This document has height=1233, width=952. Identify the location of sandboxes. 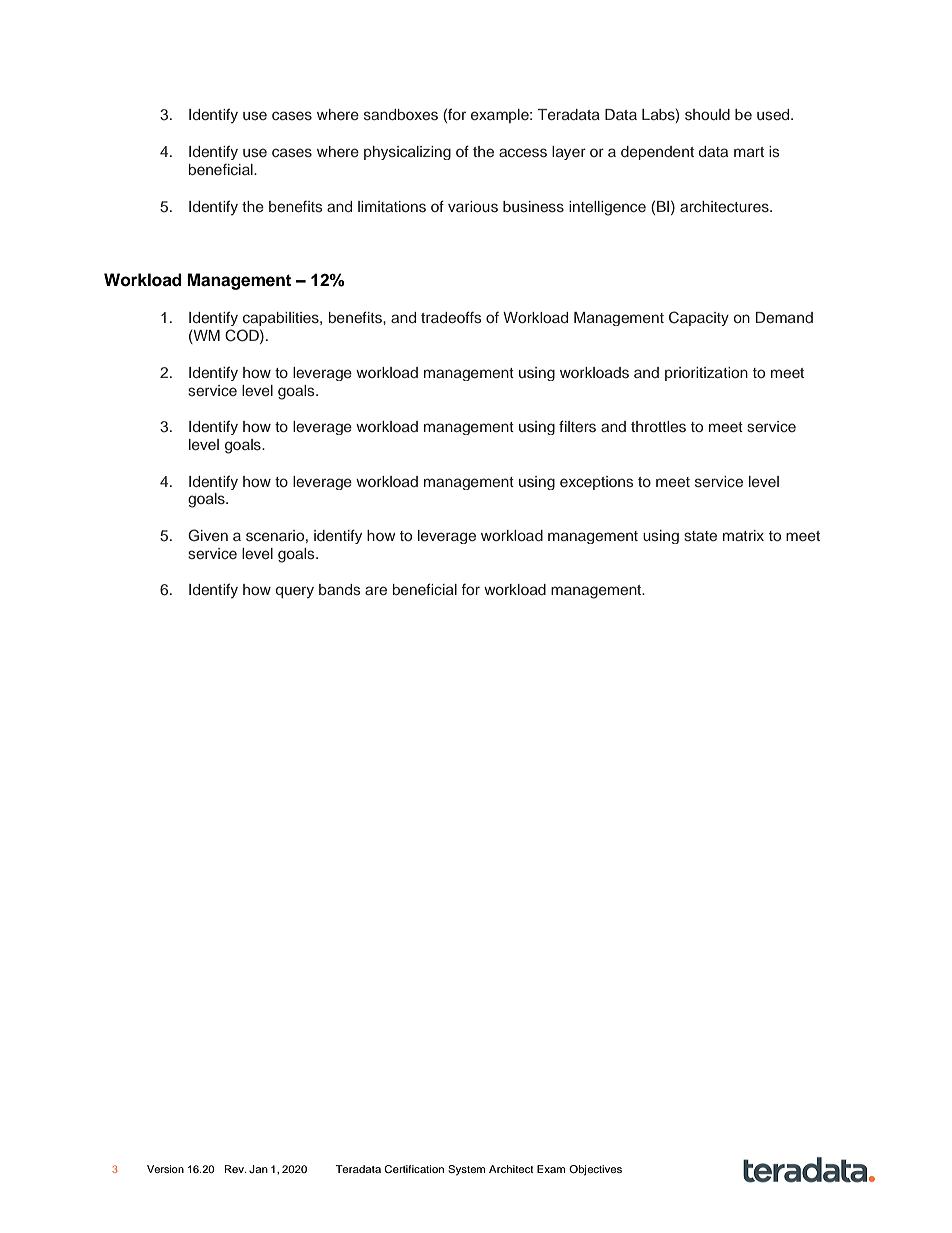
(401, 114).
